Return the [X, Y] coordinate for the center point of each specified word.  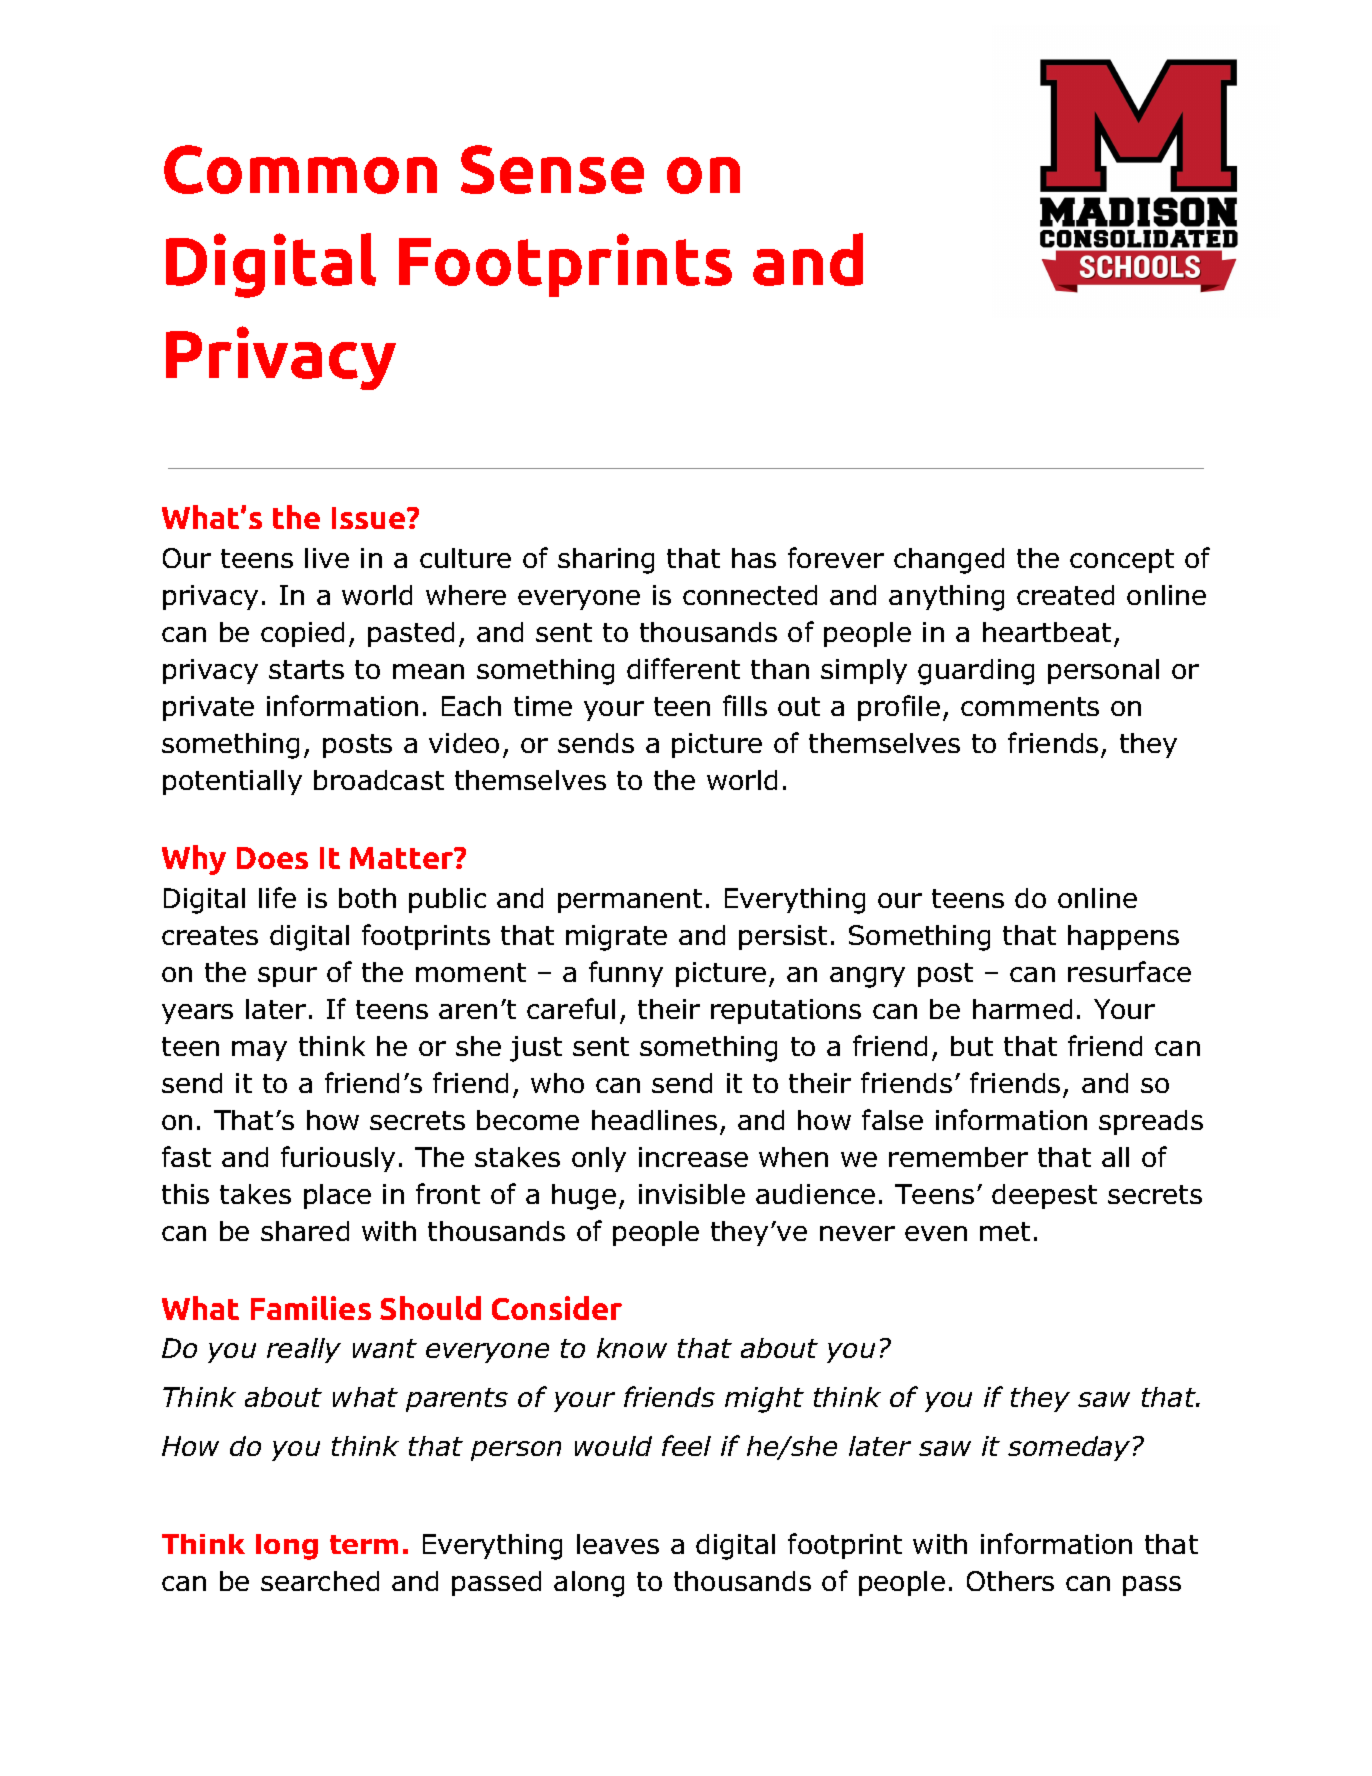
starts [306, 669]
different [683, 668]
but [972, 1046]
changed [949, 561]
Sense [552, 169]
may [259, 1051]
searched [320, 1581]
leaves [618, 1544]
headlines [654, 1120]
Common [300, 169]
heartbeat [1047, 632]
